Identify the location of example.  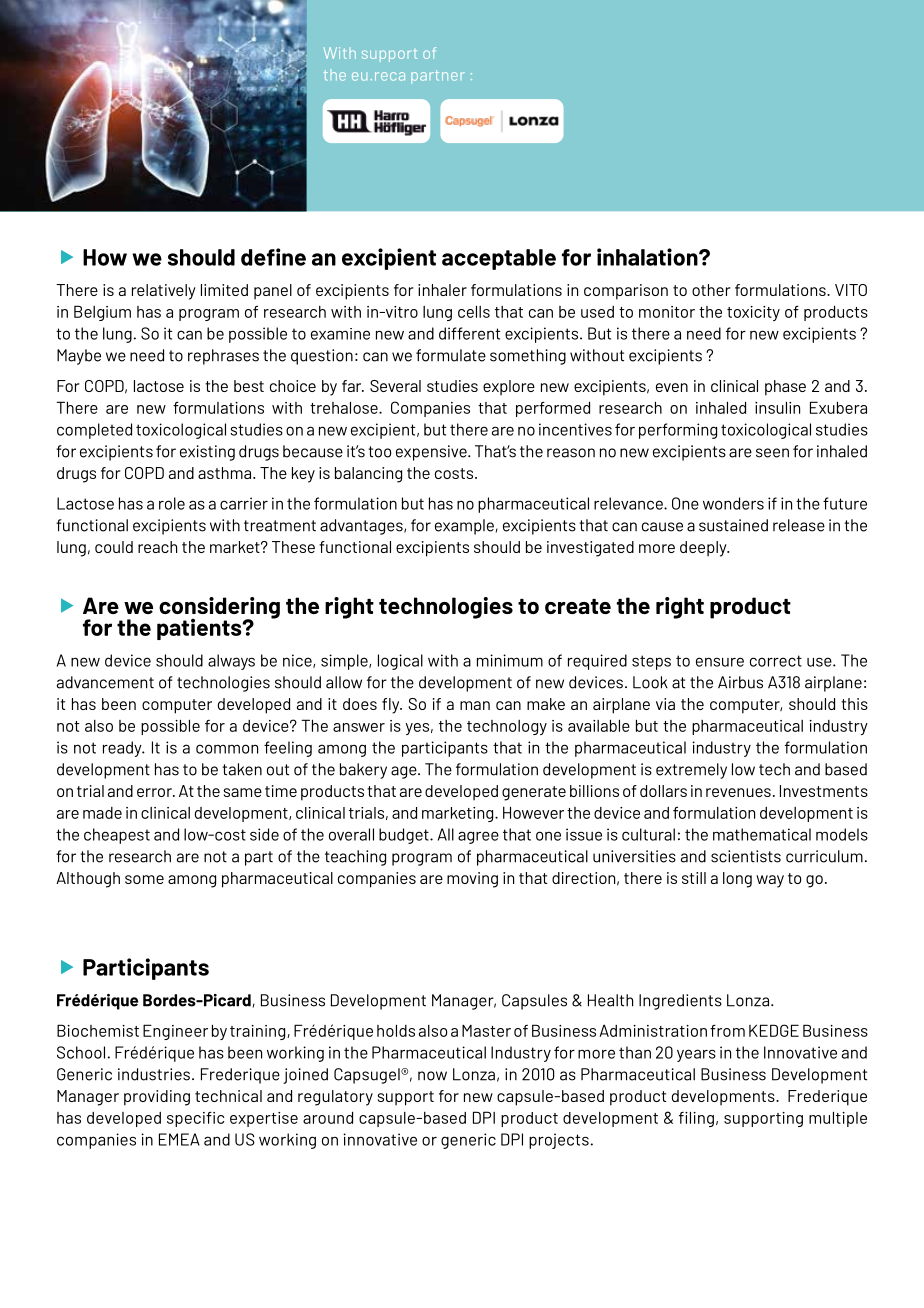
(464, 527).
